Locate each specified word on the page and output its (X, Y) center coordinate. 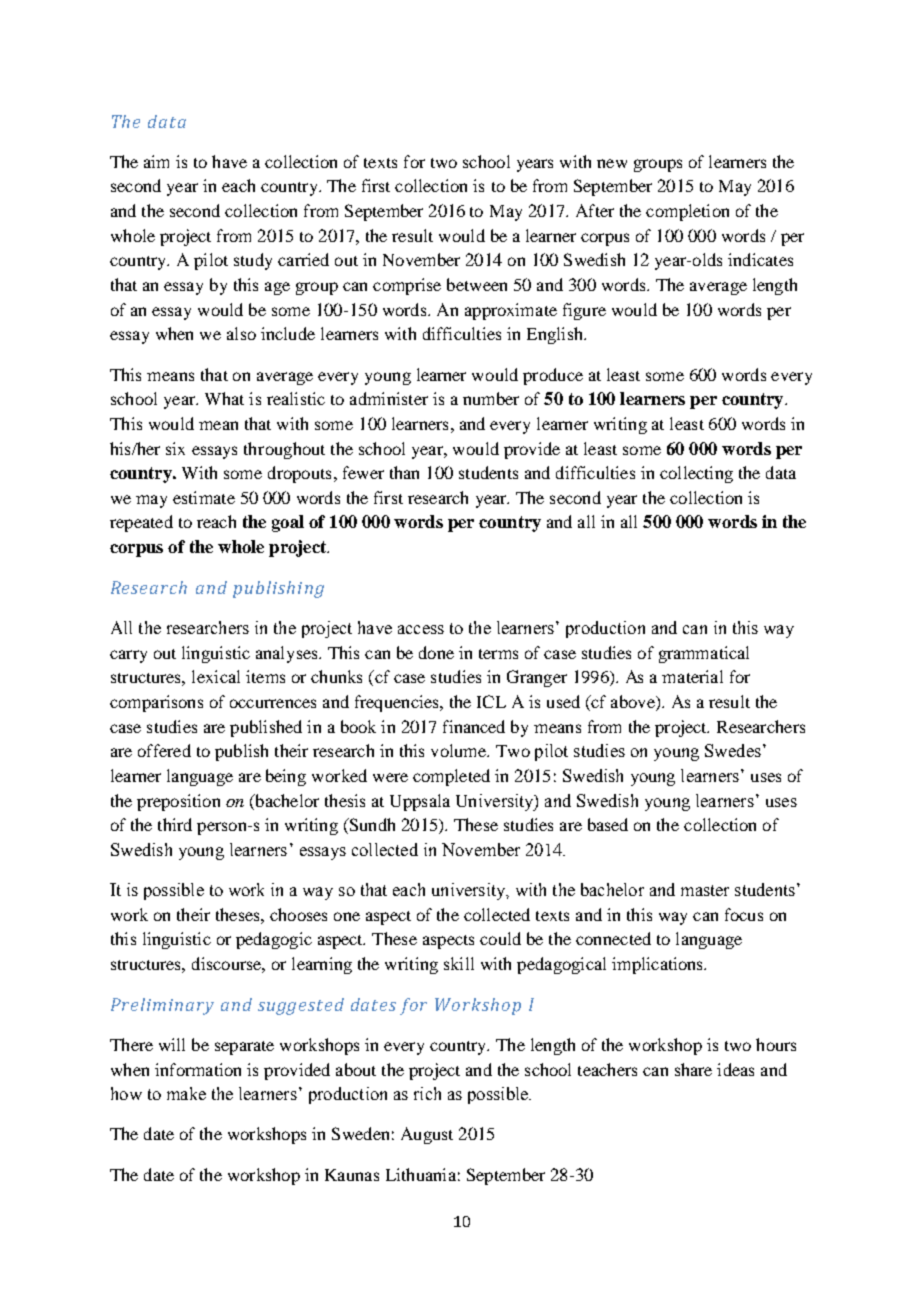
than (404, 472)
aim (156, 161)
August (427, 1135)
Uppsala (420, 802)
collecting (696, 474)
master (705, 890)
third (175, 824)
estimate (204, 497)
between (477, 284)
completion (687, 212)
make (186, 1093)
